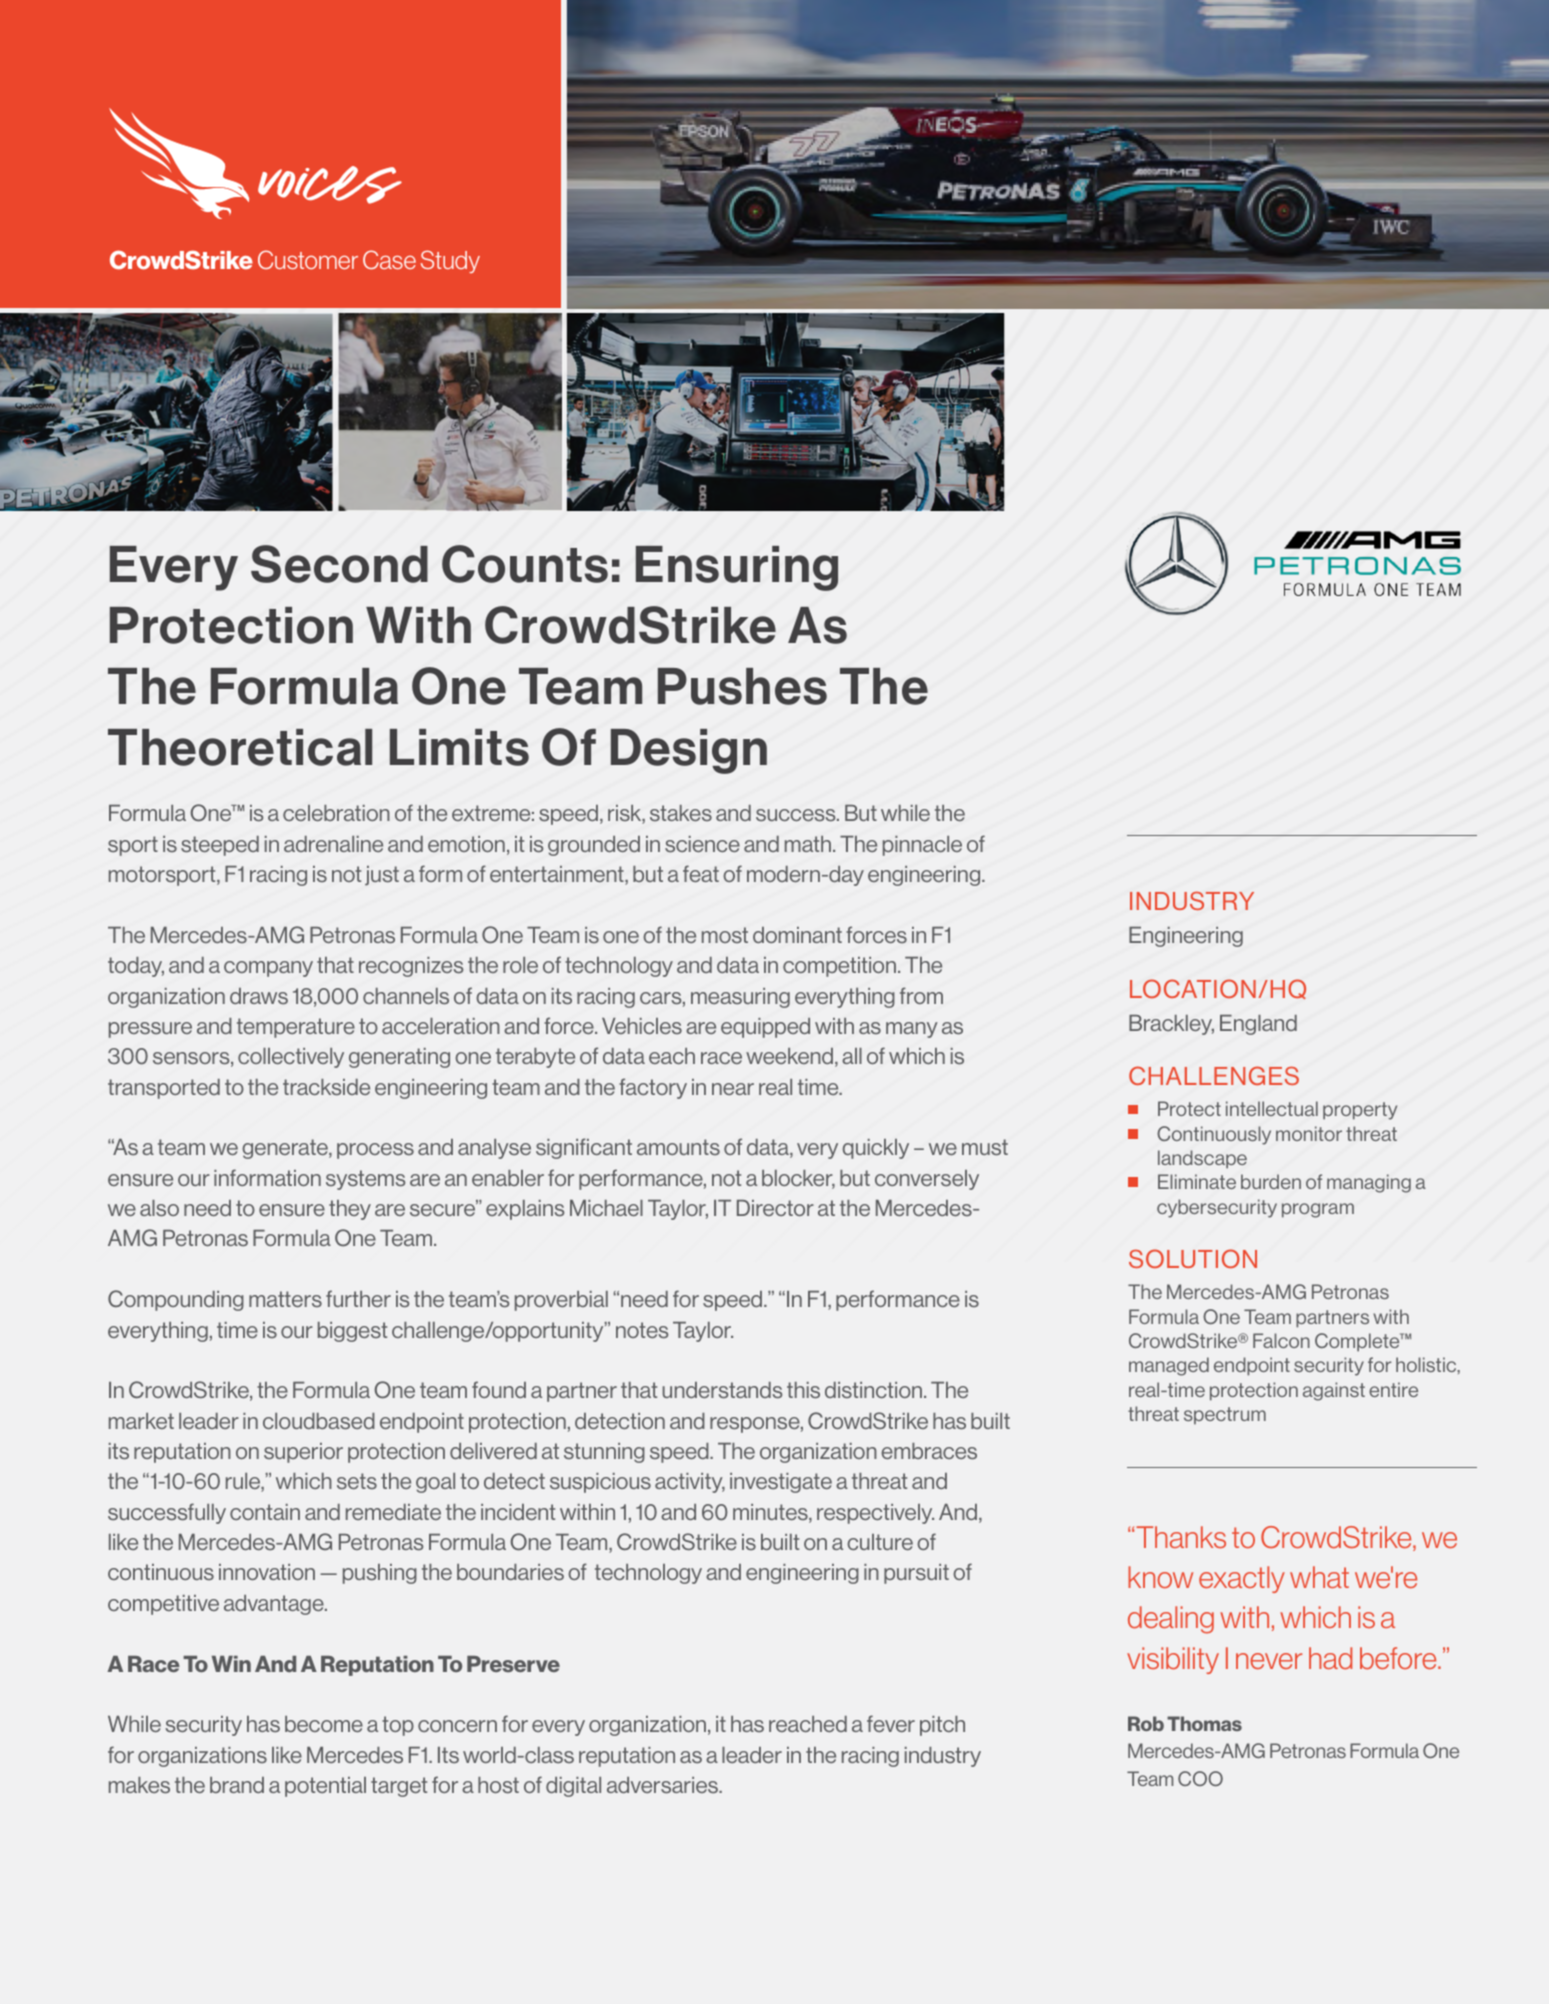  Describe the element at coordinates (1204, 1723) in the document. I see `Thomas` at that location.
